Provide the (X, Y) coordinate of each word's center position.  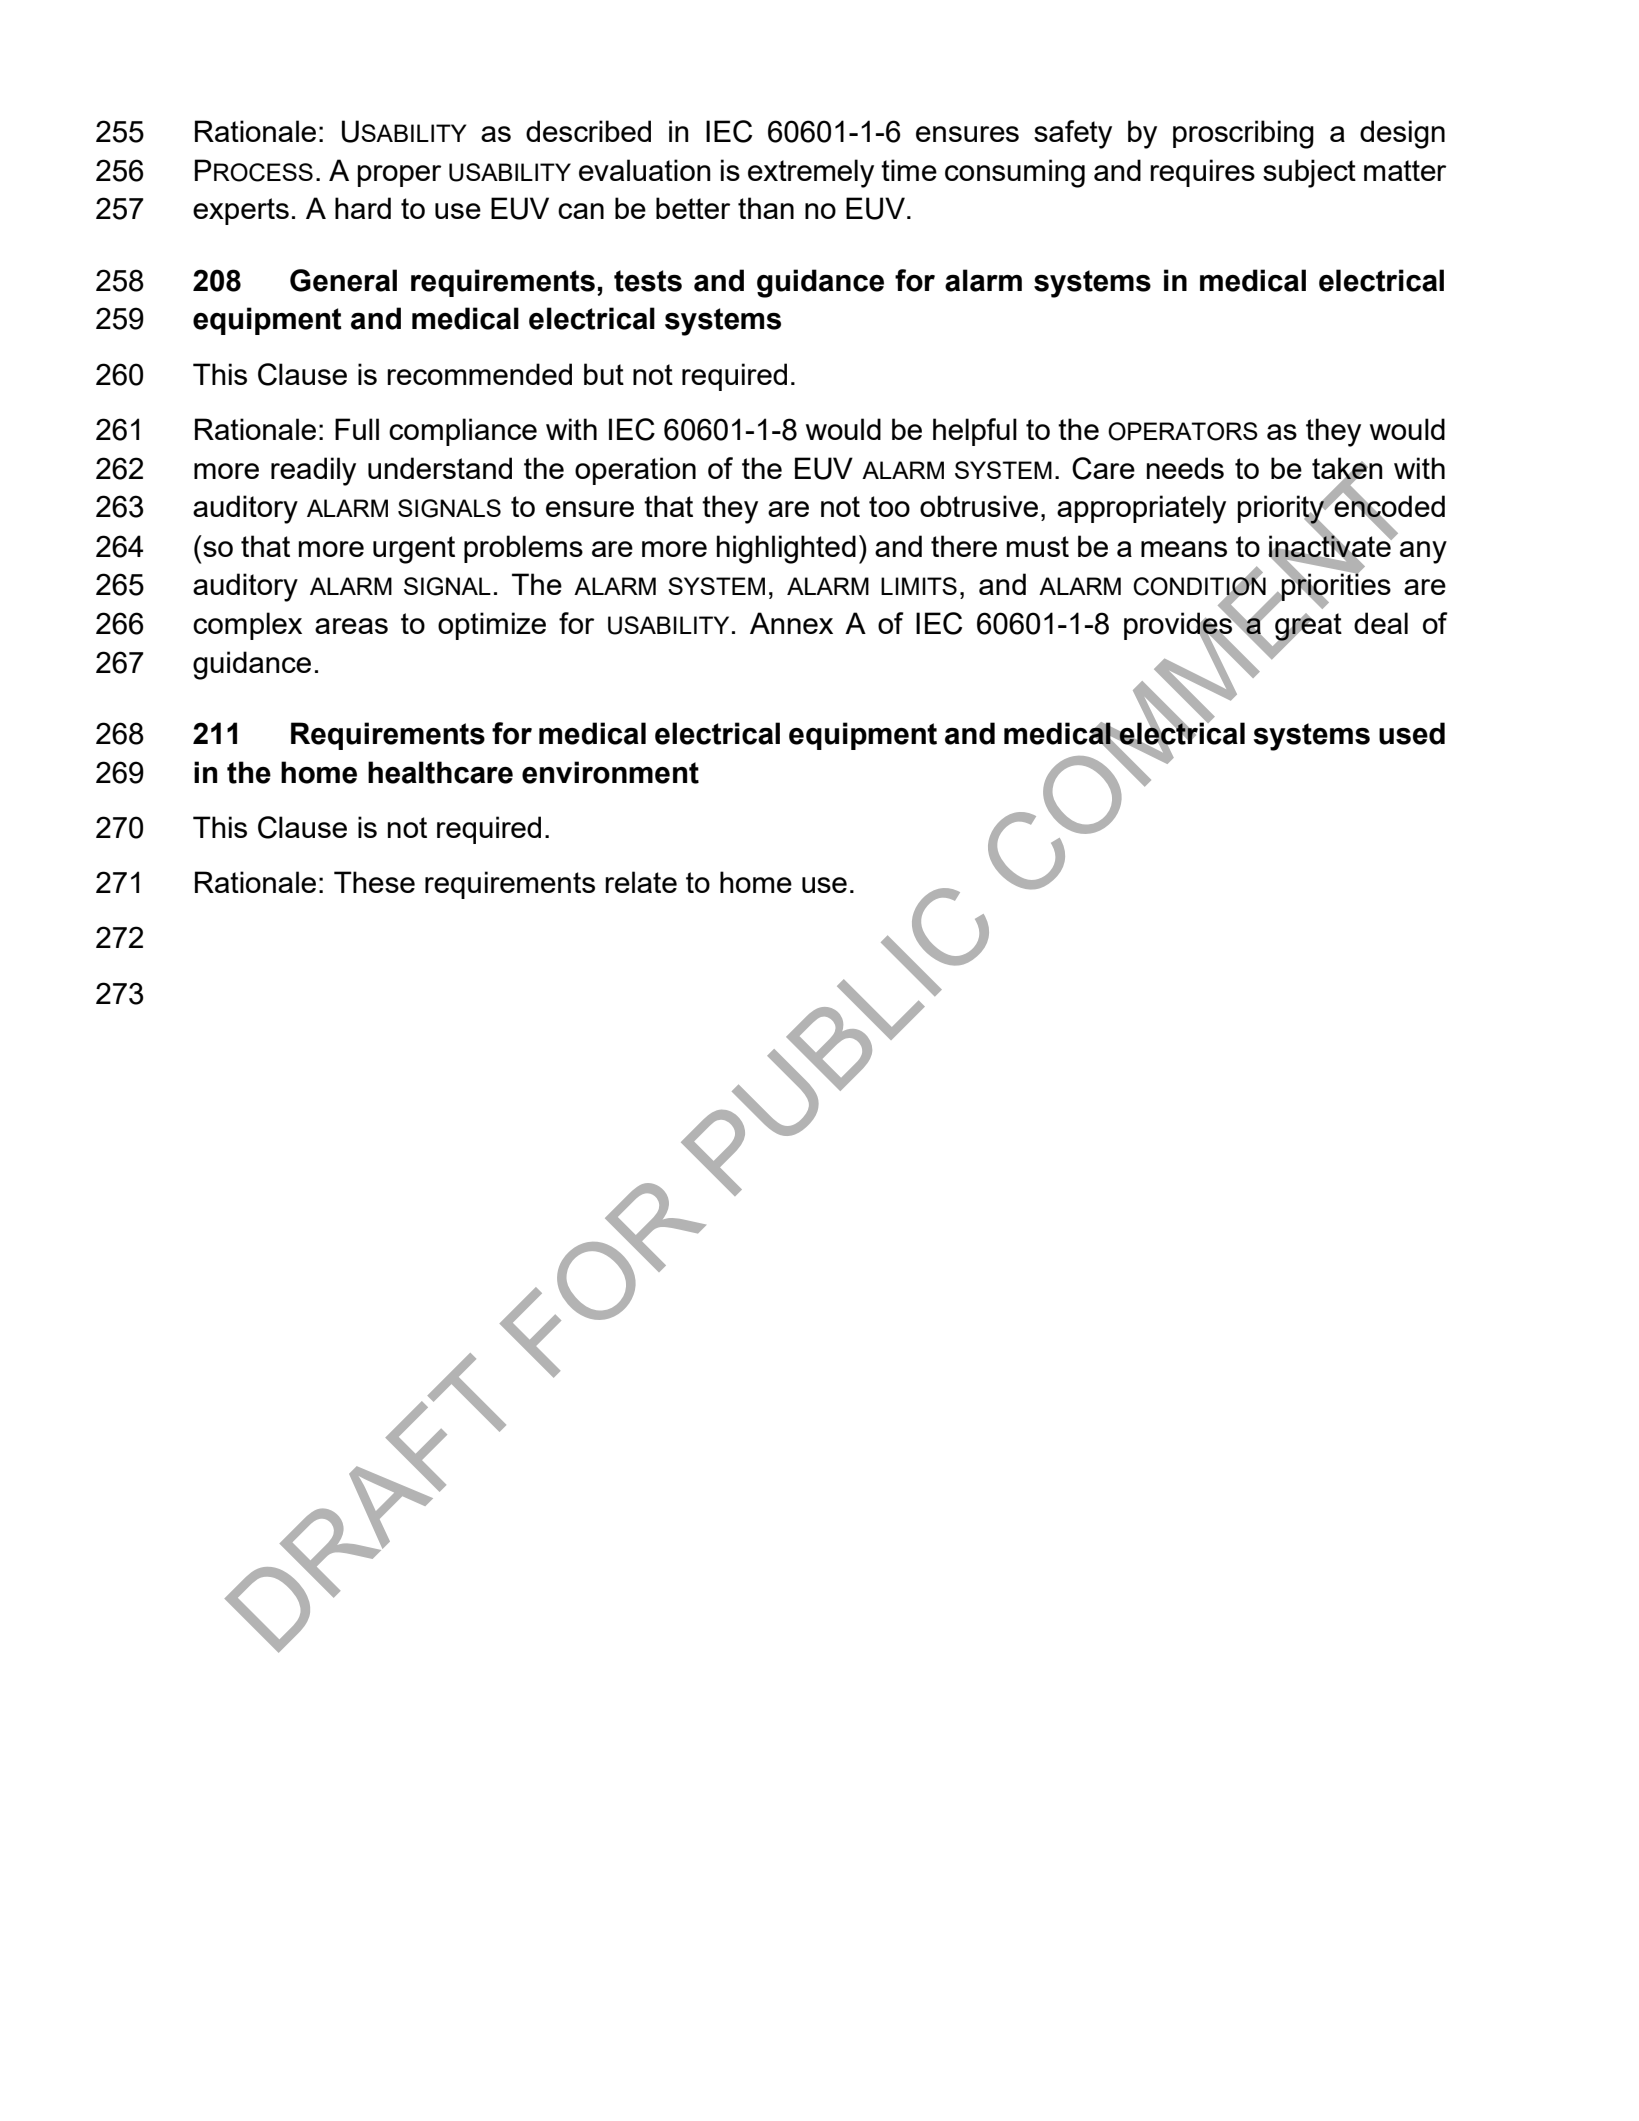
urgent (414, 550)
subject (1309, 173)
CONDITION (1199, 586)
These (374, 882)
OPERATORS (1183, 431)
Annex (791, 623)
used (1412, 733)
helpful (975, 432)
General (343, 280)
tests (648, 281)
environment (610, 772)
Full (357, 429)
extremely (811, 173)
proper (399, 176)
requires (1202, 173)
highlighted (786, 549)
